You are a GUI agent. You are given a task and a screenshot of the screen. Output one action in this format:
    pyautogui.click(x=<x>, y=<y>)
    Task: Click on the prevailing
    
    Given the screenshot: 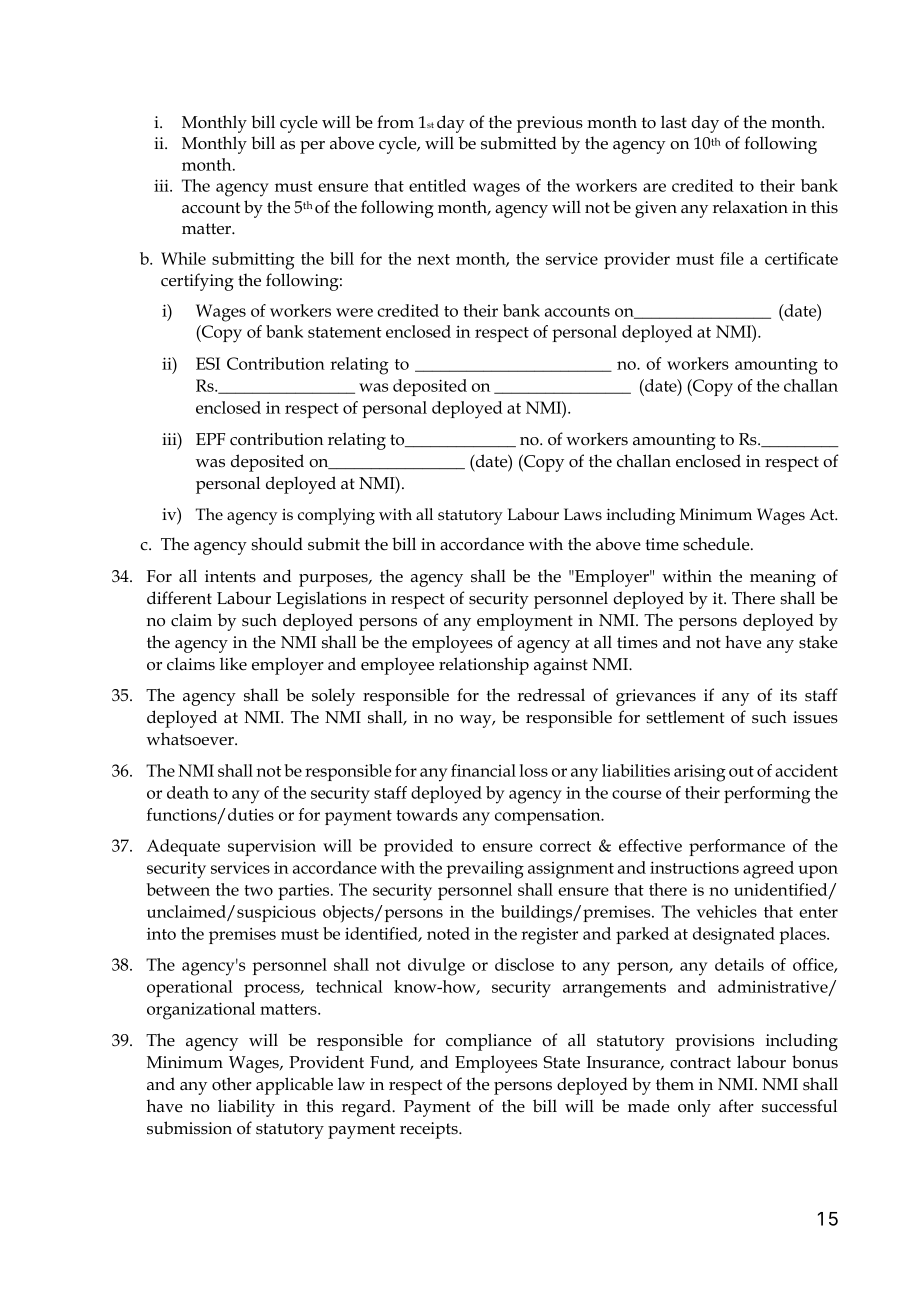 What is the action you would take?
    pyautogui.click(x=485, y=870)
